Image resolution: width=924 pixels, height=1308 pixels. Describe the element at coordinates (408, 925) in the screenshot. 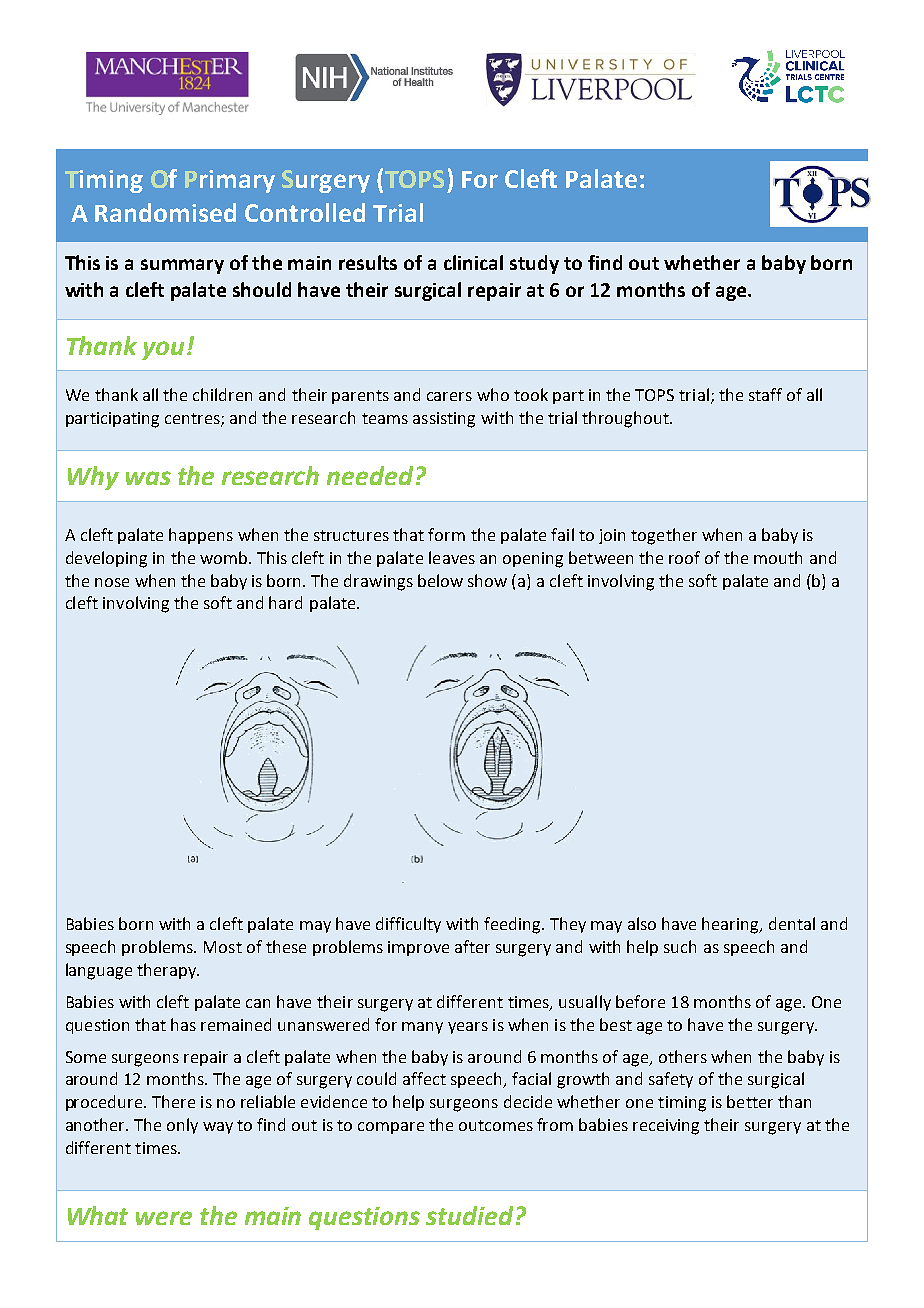

I see `difficulty` at that location.
